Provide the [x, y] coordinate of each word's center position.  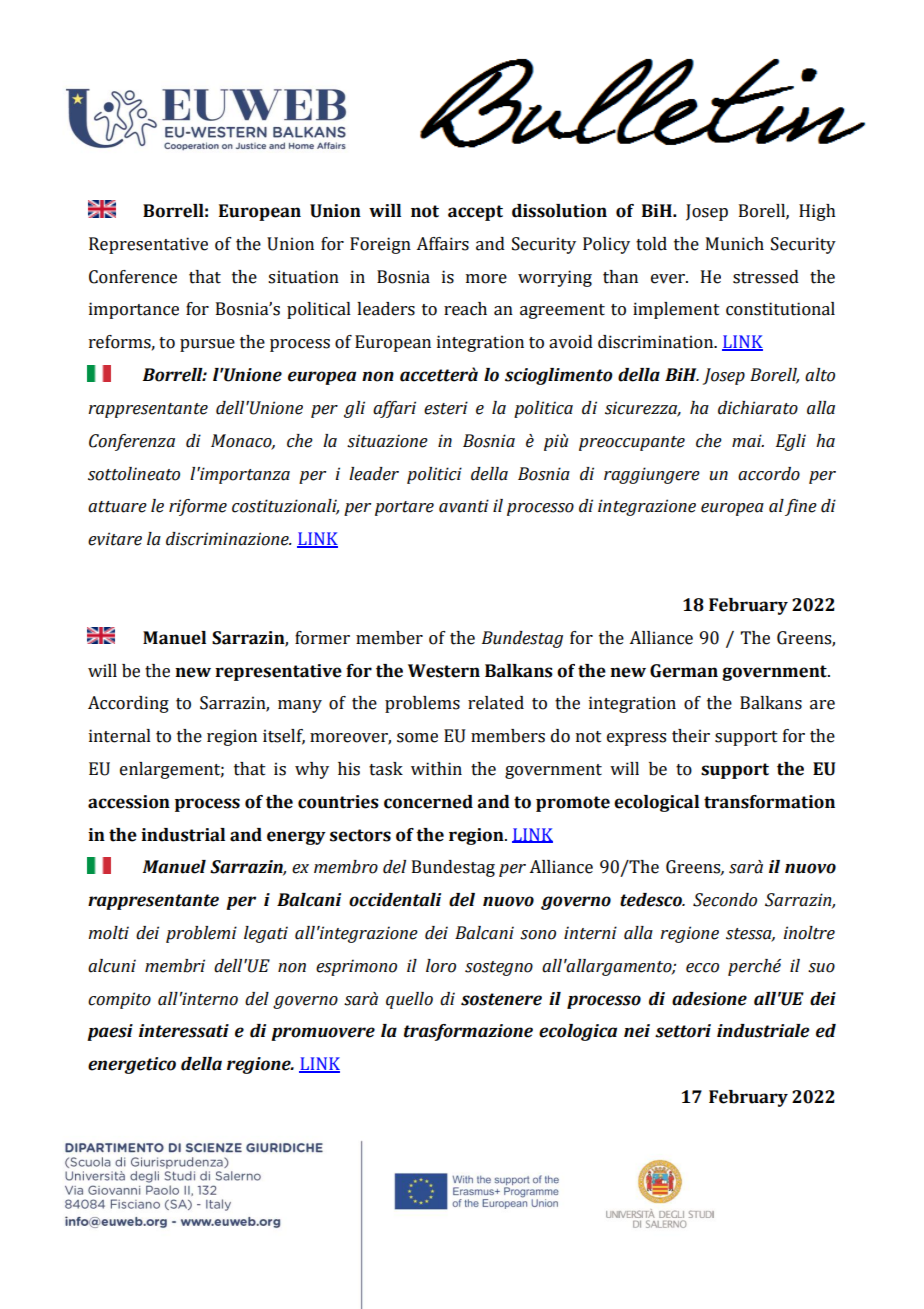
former [322, 638]
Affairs [442, 244]
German [684, 671]
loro [441, 966]
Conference [133, 277]
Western [444, 671]
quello [409, 1000]
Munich [735, 244]
